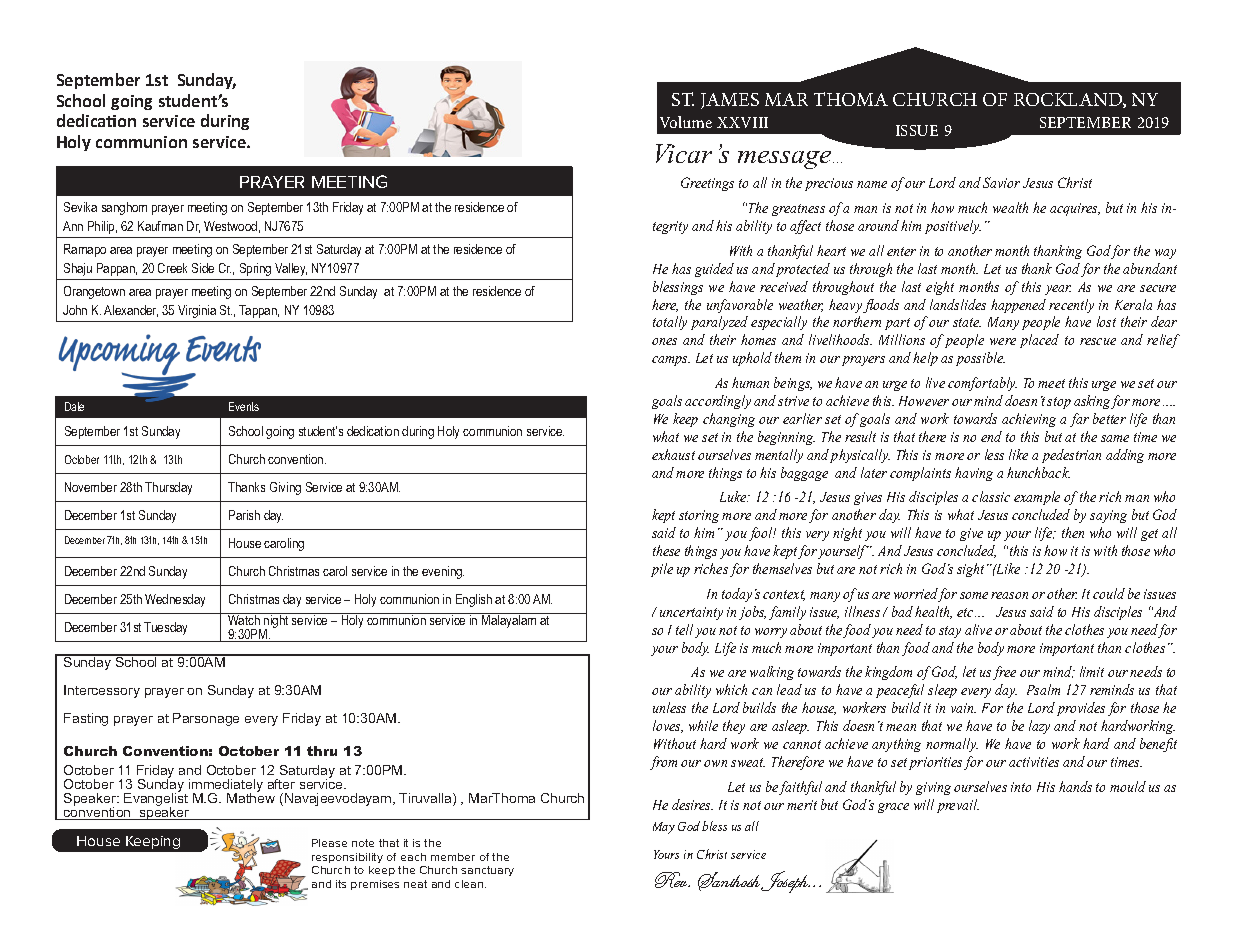 The width and height of the screenshot is (1233, 952). What do you see at coordinates (160, 226) in the screenshot?
I see `Kaufman` at bounding box center [160, 226].
